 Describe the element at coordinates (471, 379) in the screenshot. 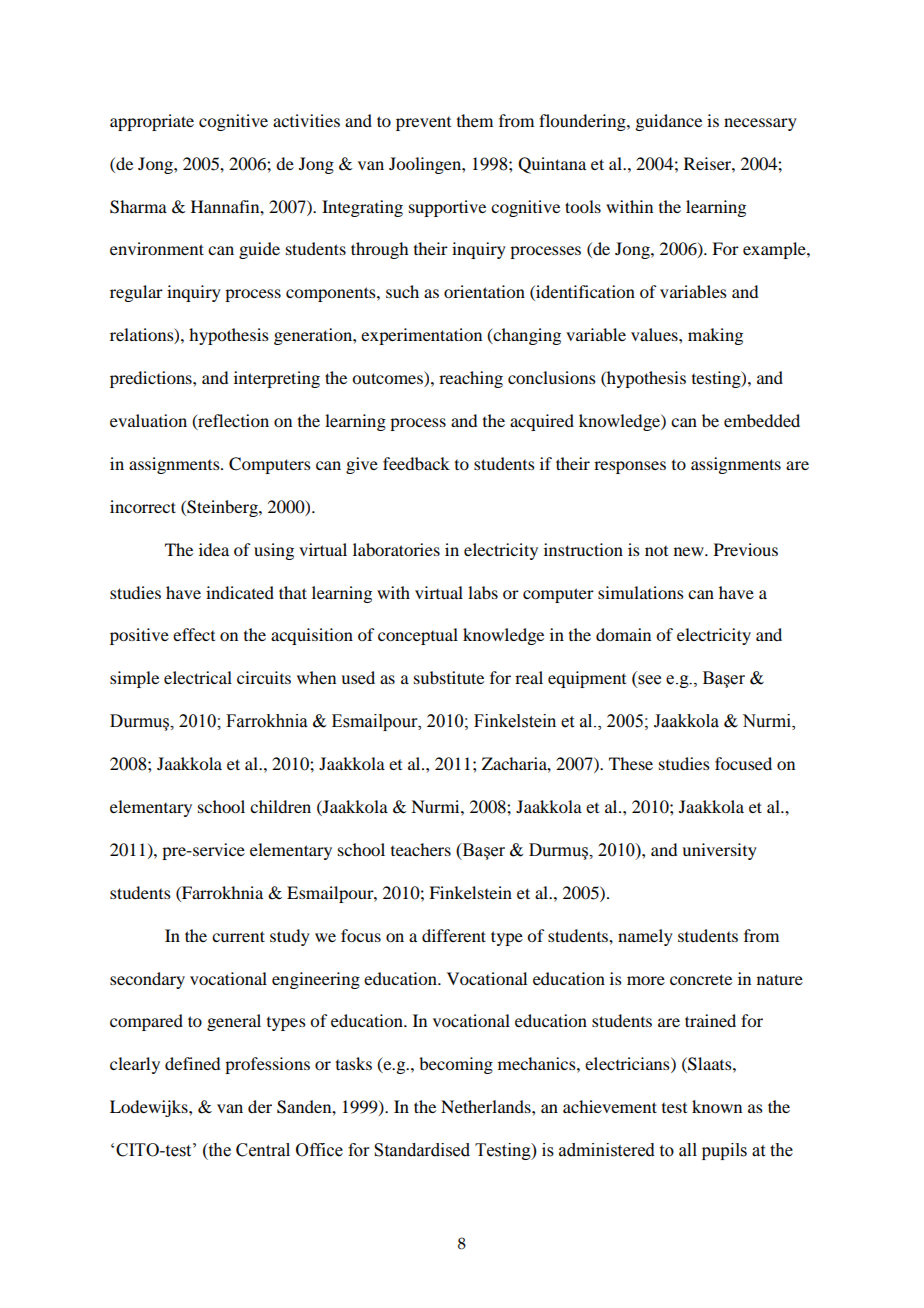

I see `reaching` at that location.
